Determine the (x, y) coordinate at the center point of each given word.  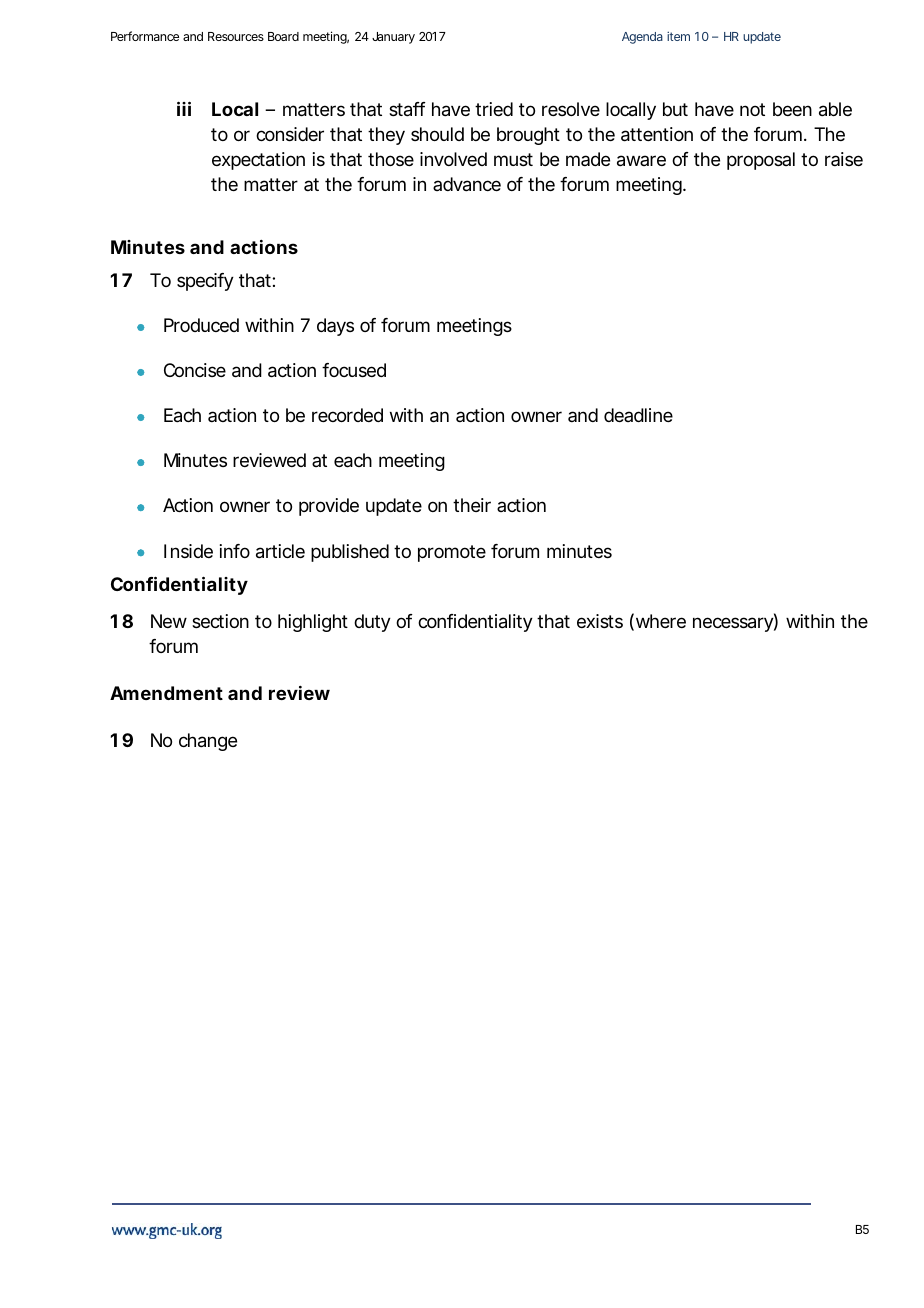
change (208, 742)
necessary (733, 624)
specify (205, 282)
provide (329, 507)
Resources (236, 36)
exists (600, 621)
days (335, 327)
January (393, 38)
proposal (761, 161)
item (678, 36)
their (472, 505)
